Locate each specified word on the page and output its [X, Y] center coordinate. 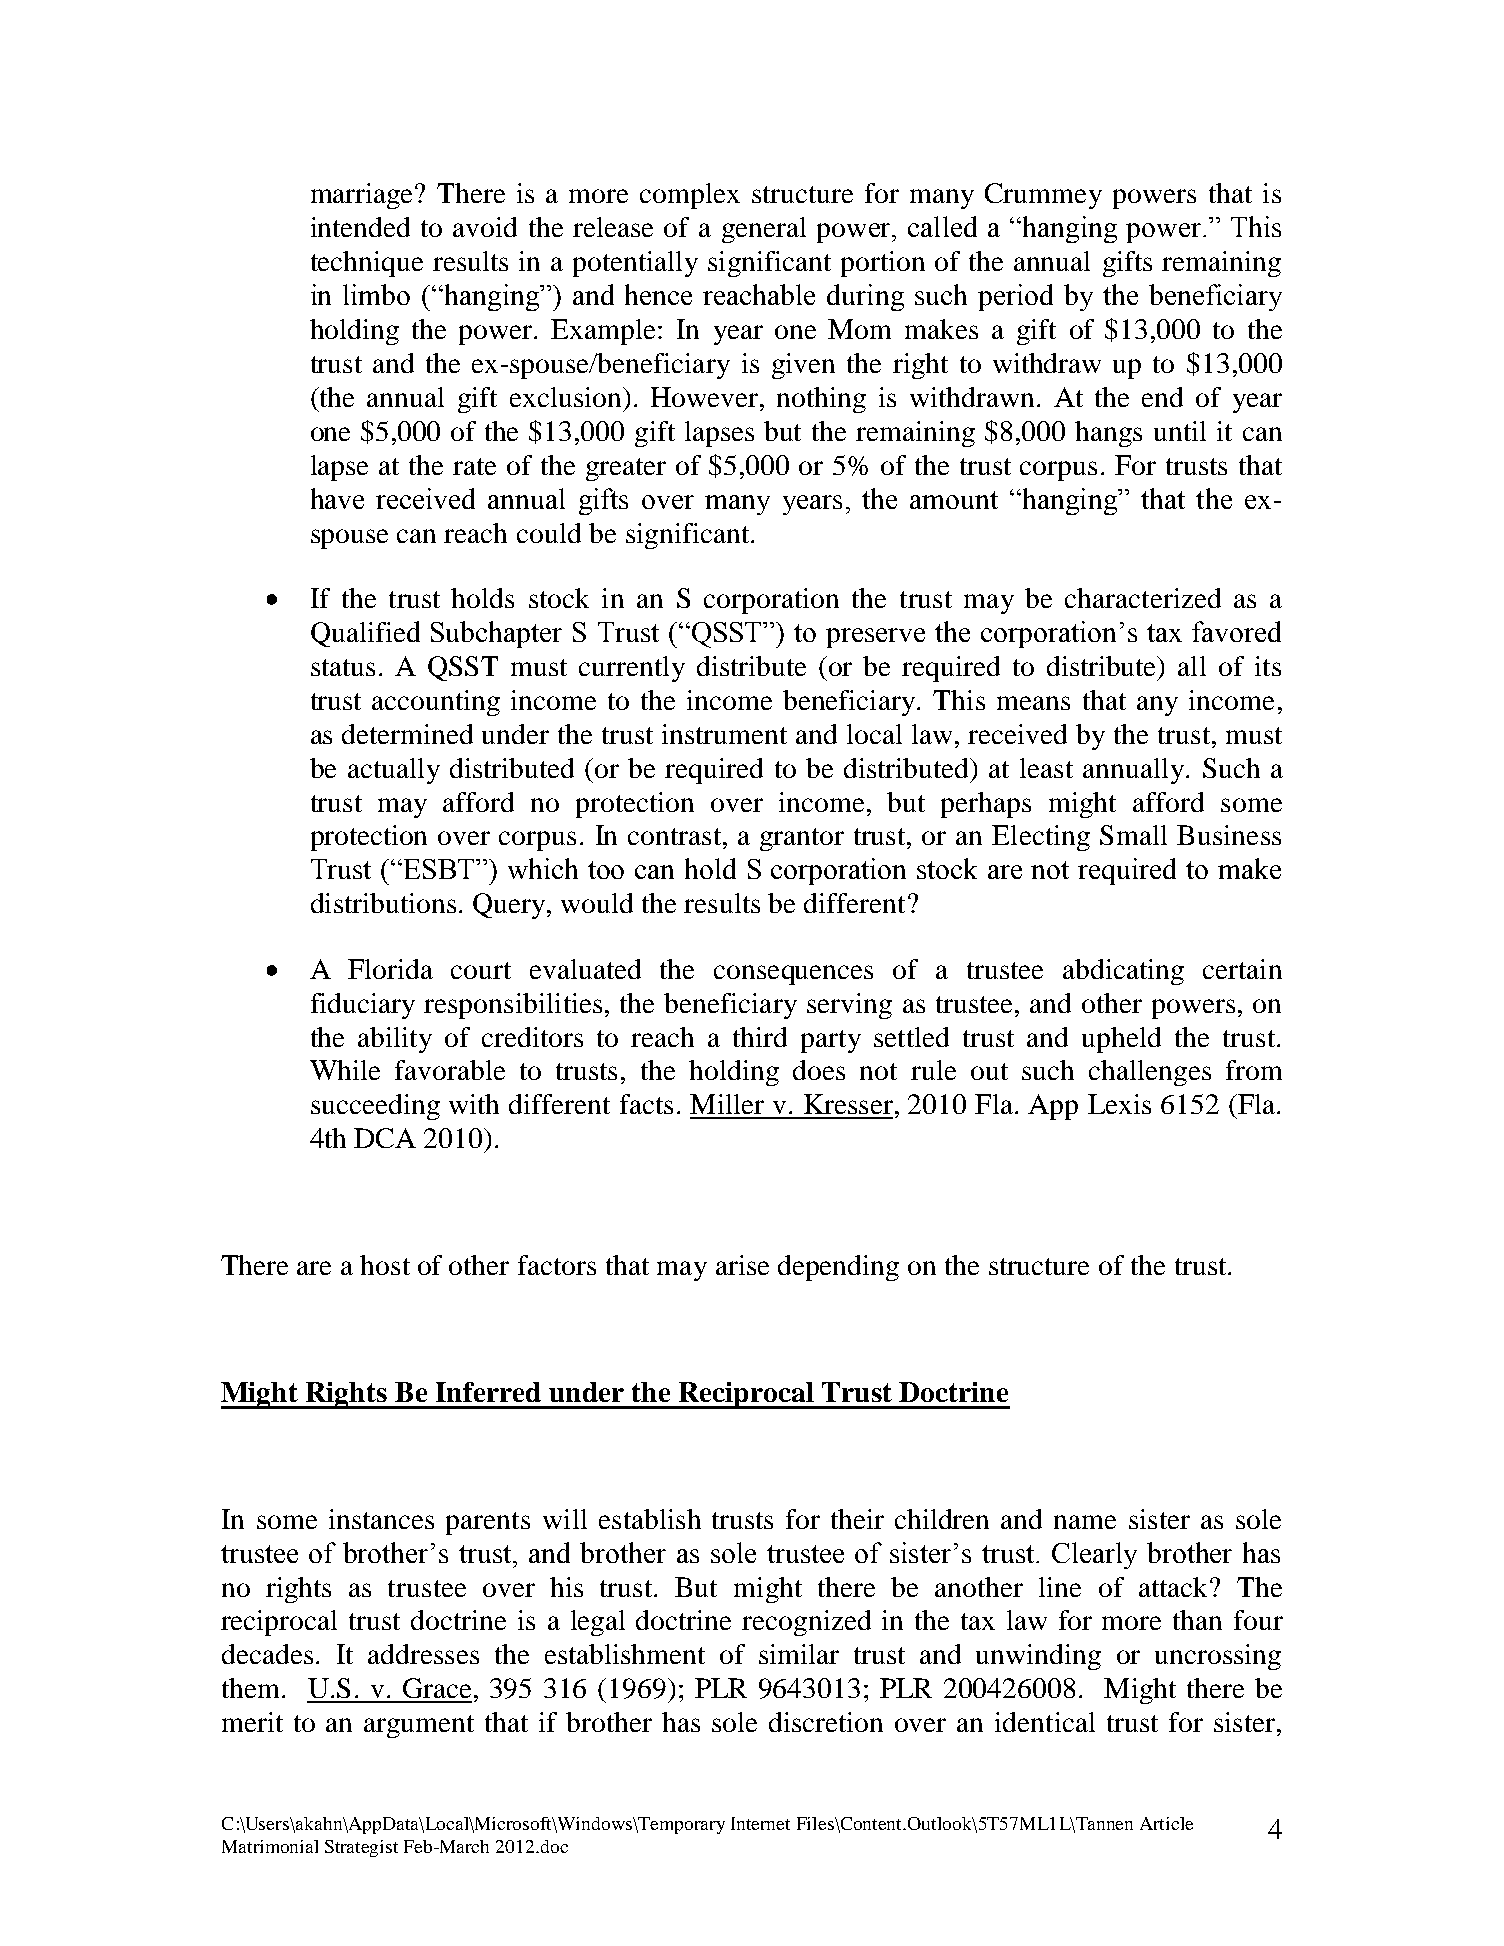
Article [1166, 1823]
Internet [760, 1823]
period [1015, 297]
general [764, 230]
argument [419, 1726]
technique [367, 264]
